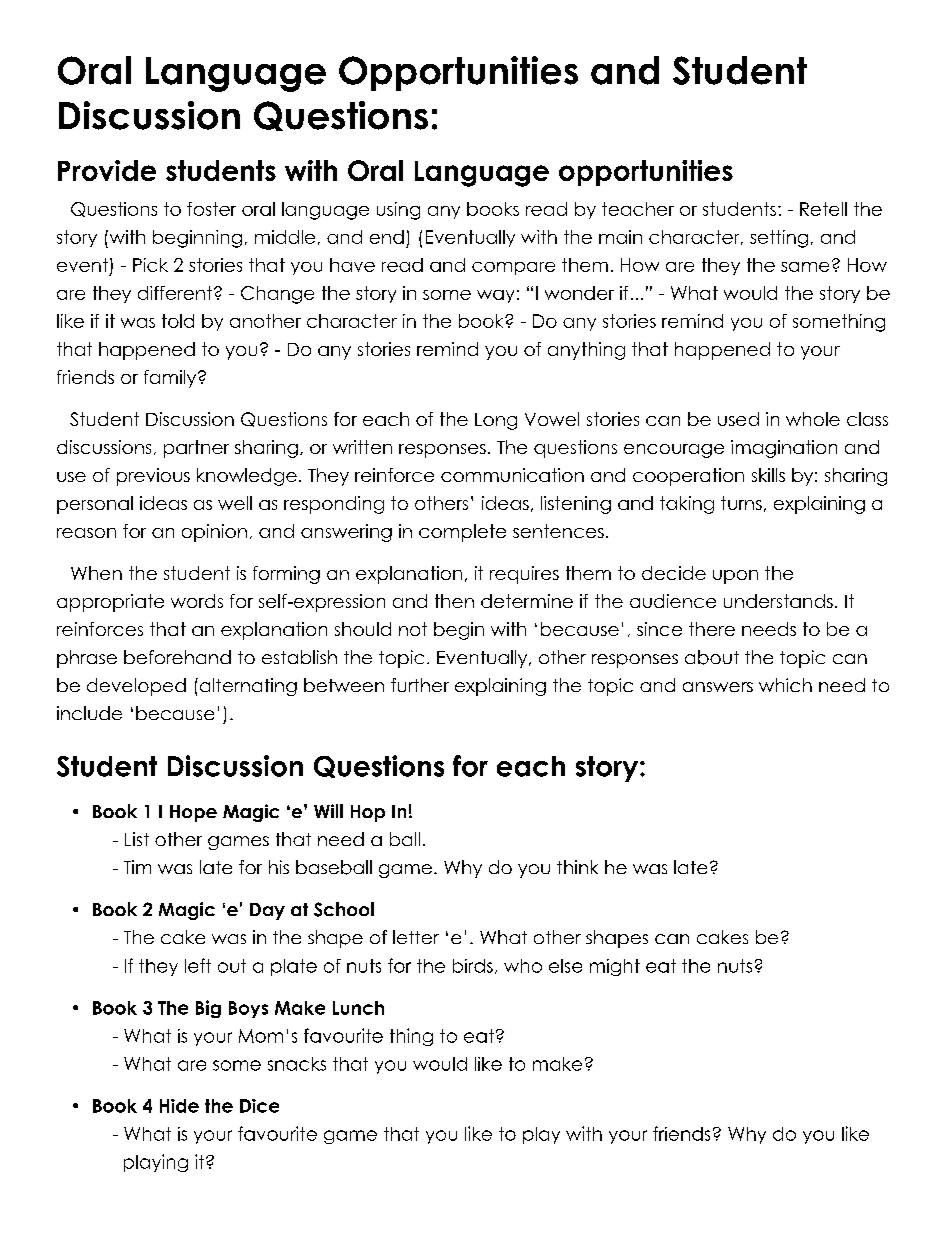 This page has width=952, height=1233. I want to click on foster, so click(211, 209).
